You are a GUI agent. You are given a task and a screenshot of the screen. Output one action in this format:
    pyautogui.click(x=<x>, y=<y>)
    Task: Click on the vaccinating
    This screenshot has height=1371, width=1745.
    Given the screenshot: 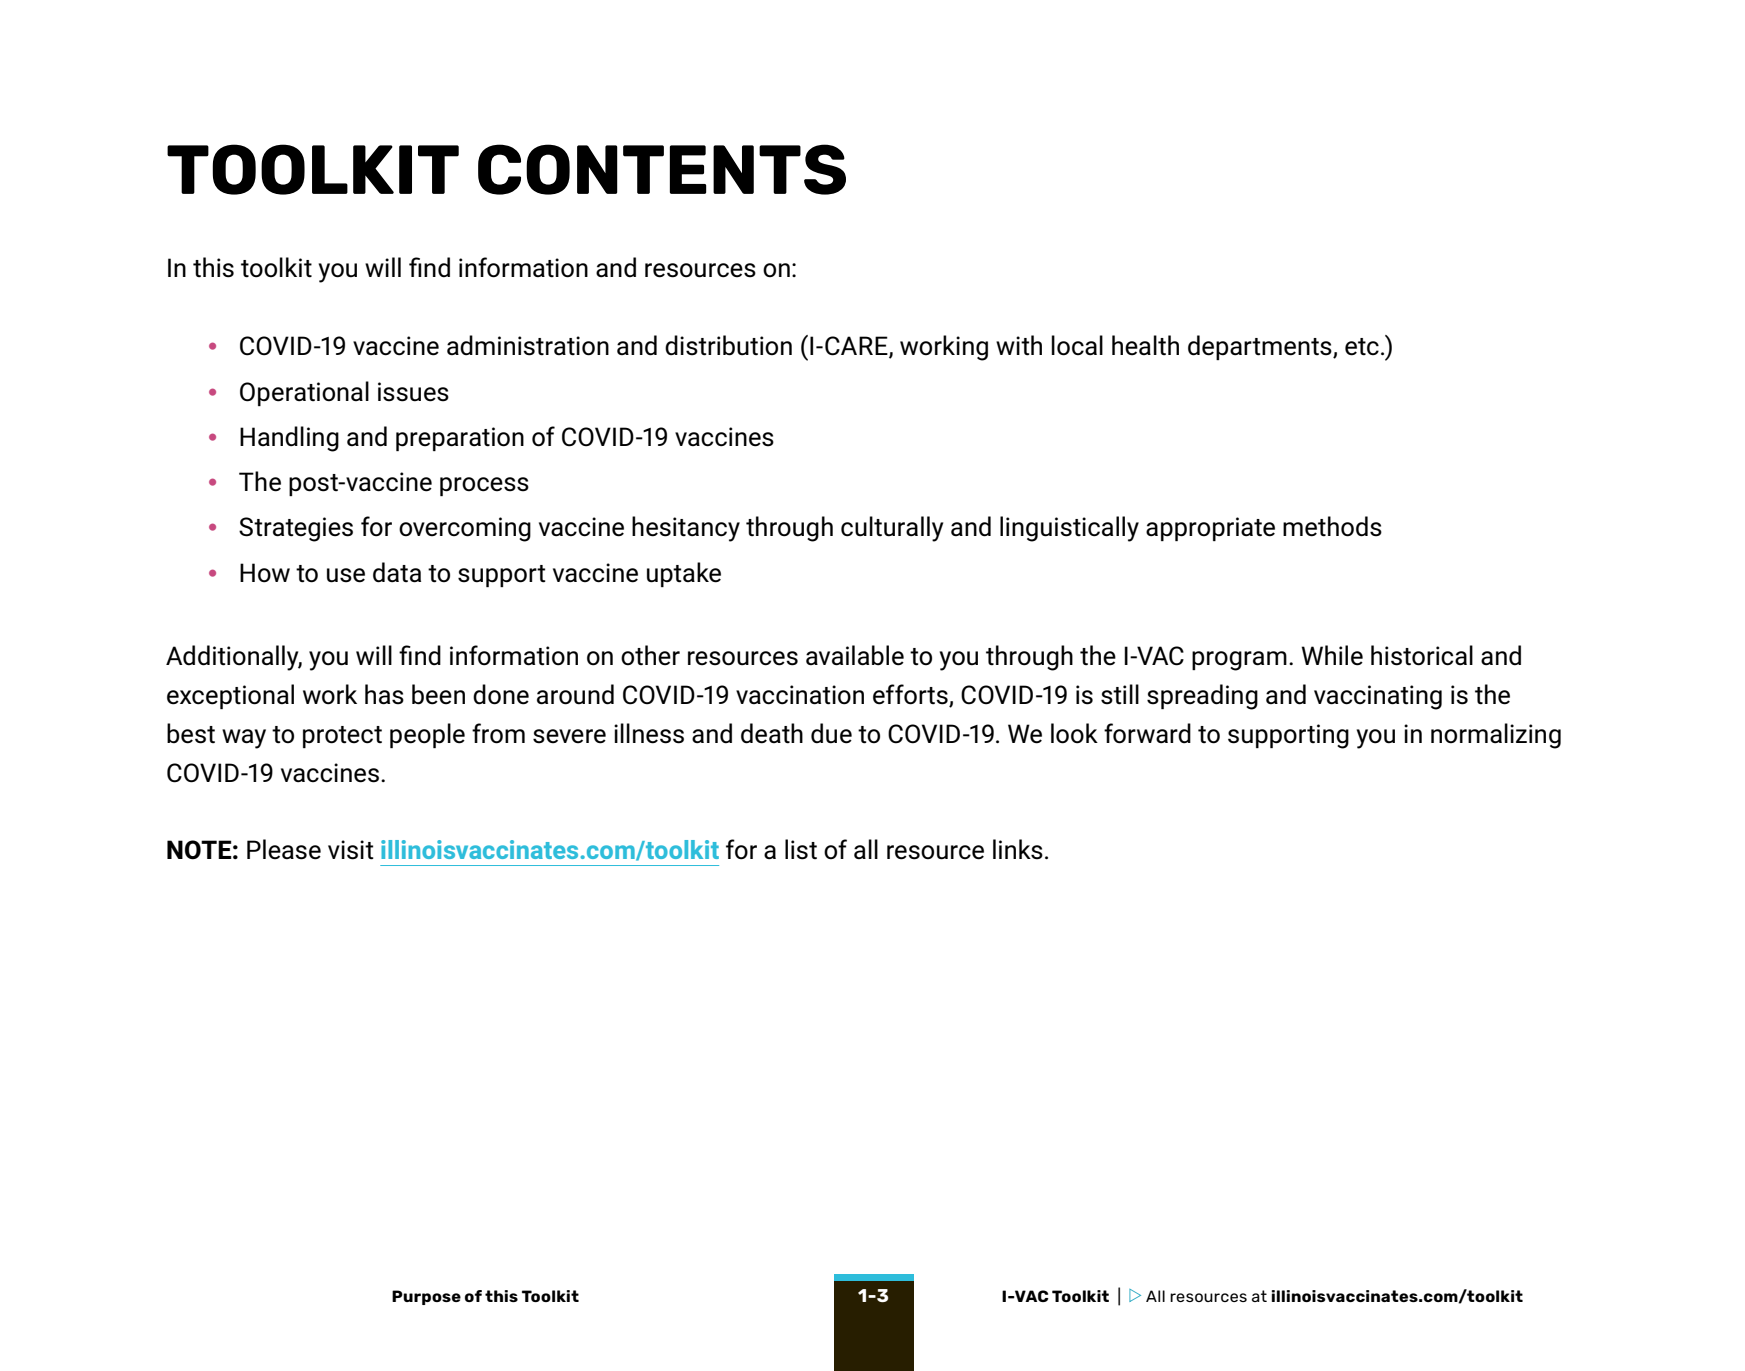 What is the action you would take?
    pyautogui.click(x=1378, y=697)
